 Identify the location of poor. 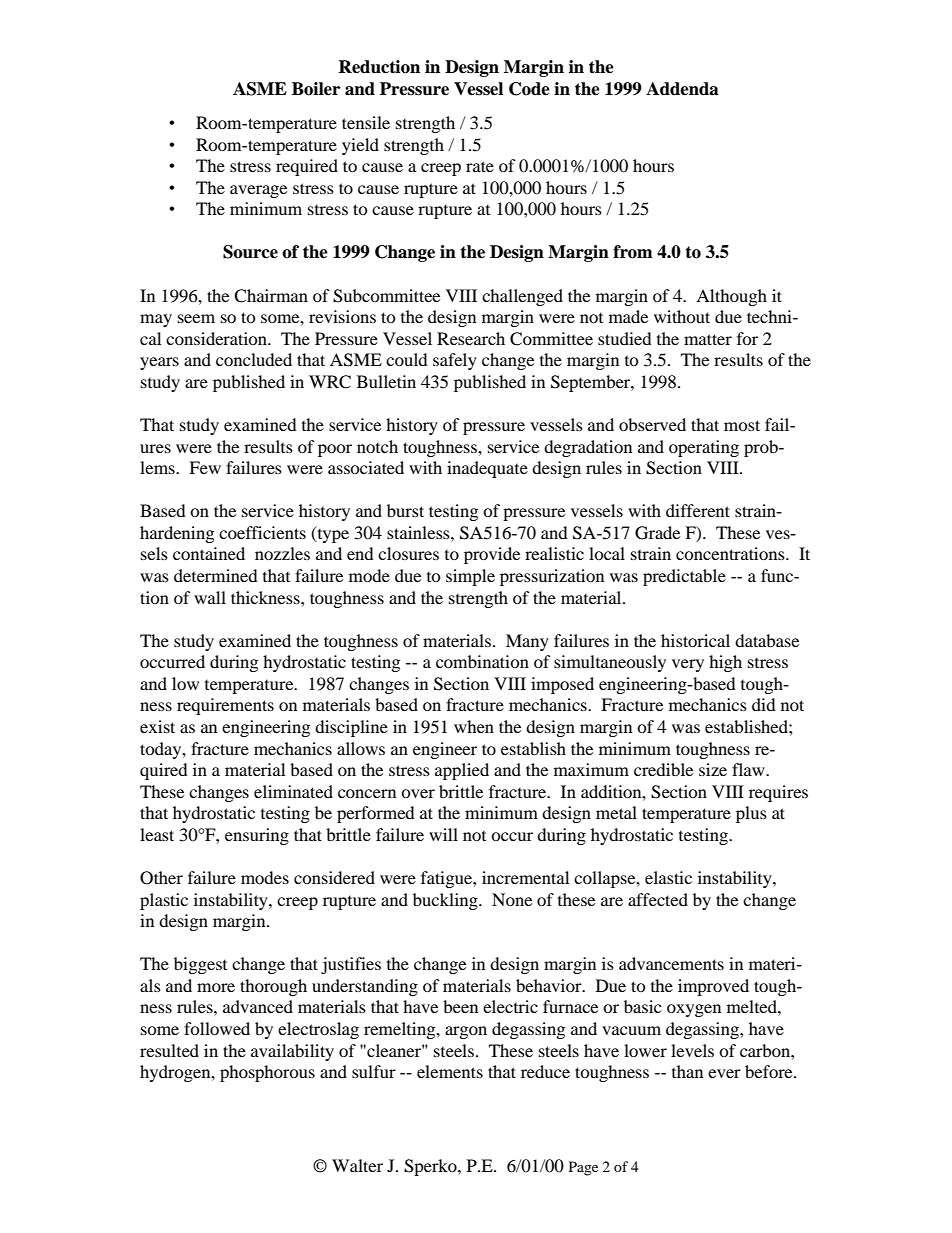
(335, 450).
